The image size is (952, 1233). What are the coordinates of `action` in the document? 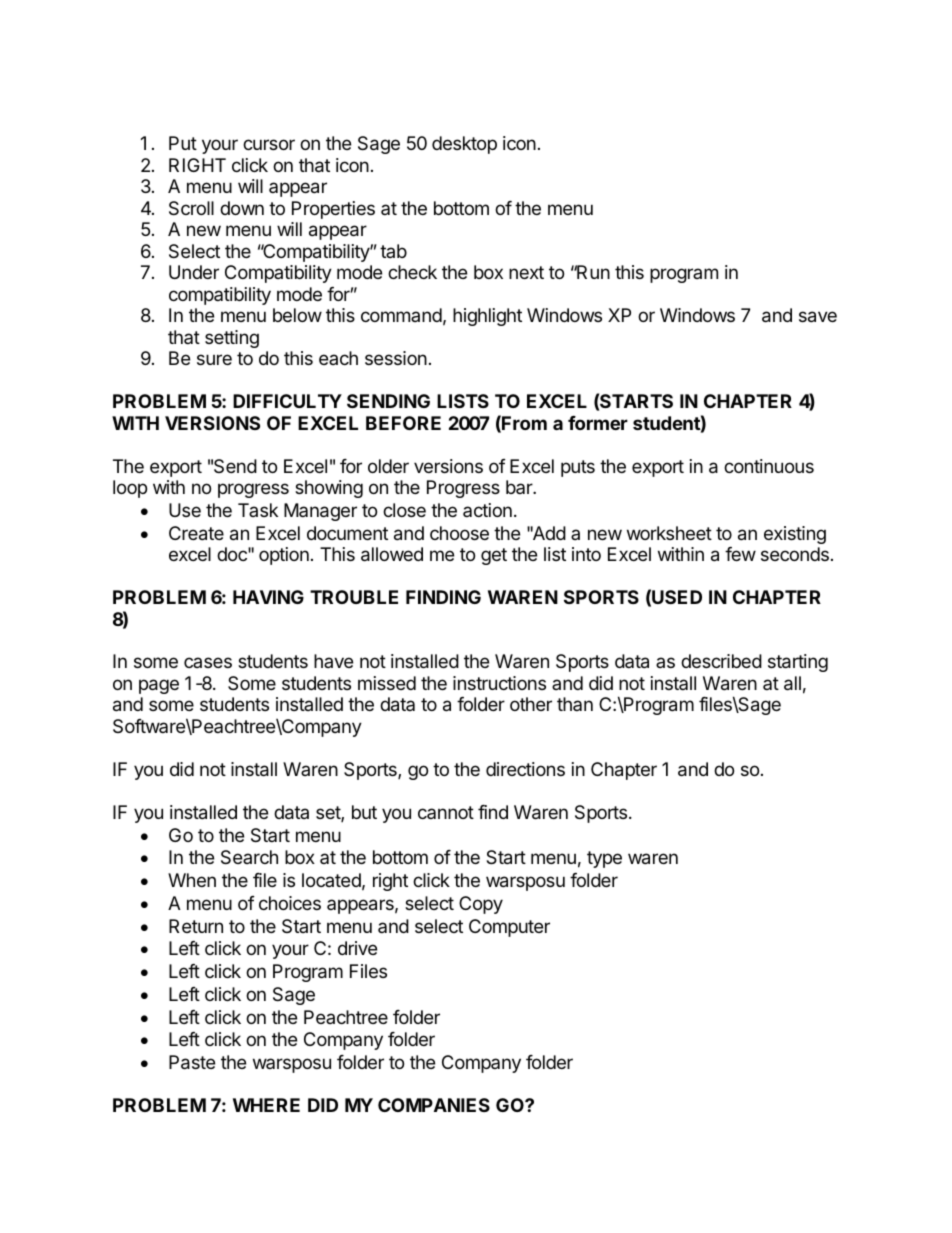 It's located at (487, 510).
